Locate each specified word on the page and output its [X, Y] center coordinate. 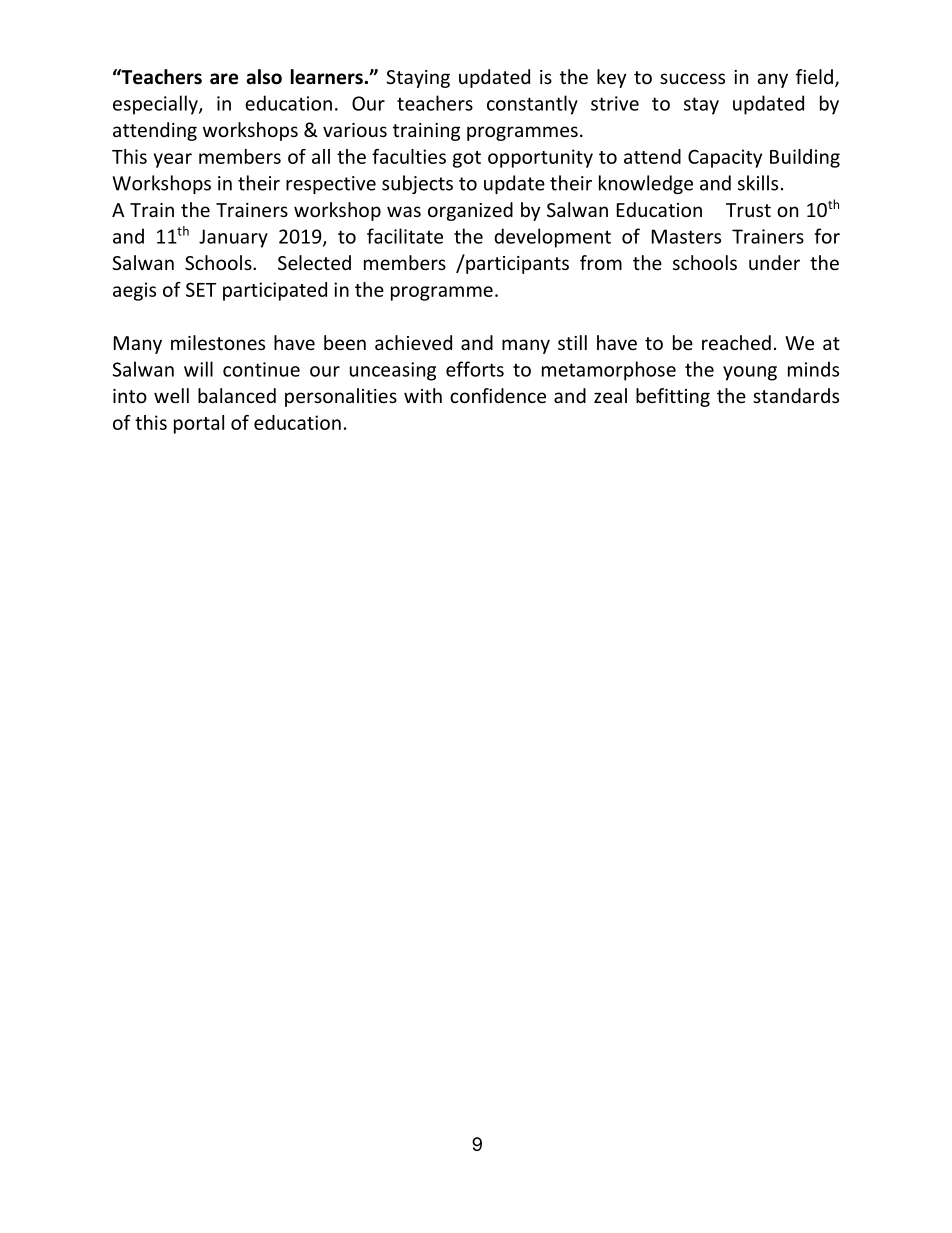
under [774, 262]
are [224, 79]
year [172, 160]
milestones [218, 342]
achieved [413, 342]
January [233, 238]
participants [516, 264]
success [692, 78]
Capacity [725, 158]
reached [736, 342]
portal [199, 424]
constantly [532, 105]
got [467, 159]
